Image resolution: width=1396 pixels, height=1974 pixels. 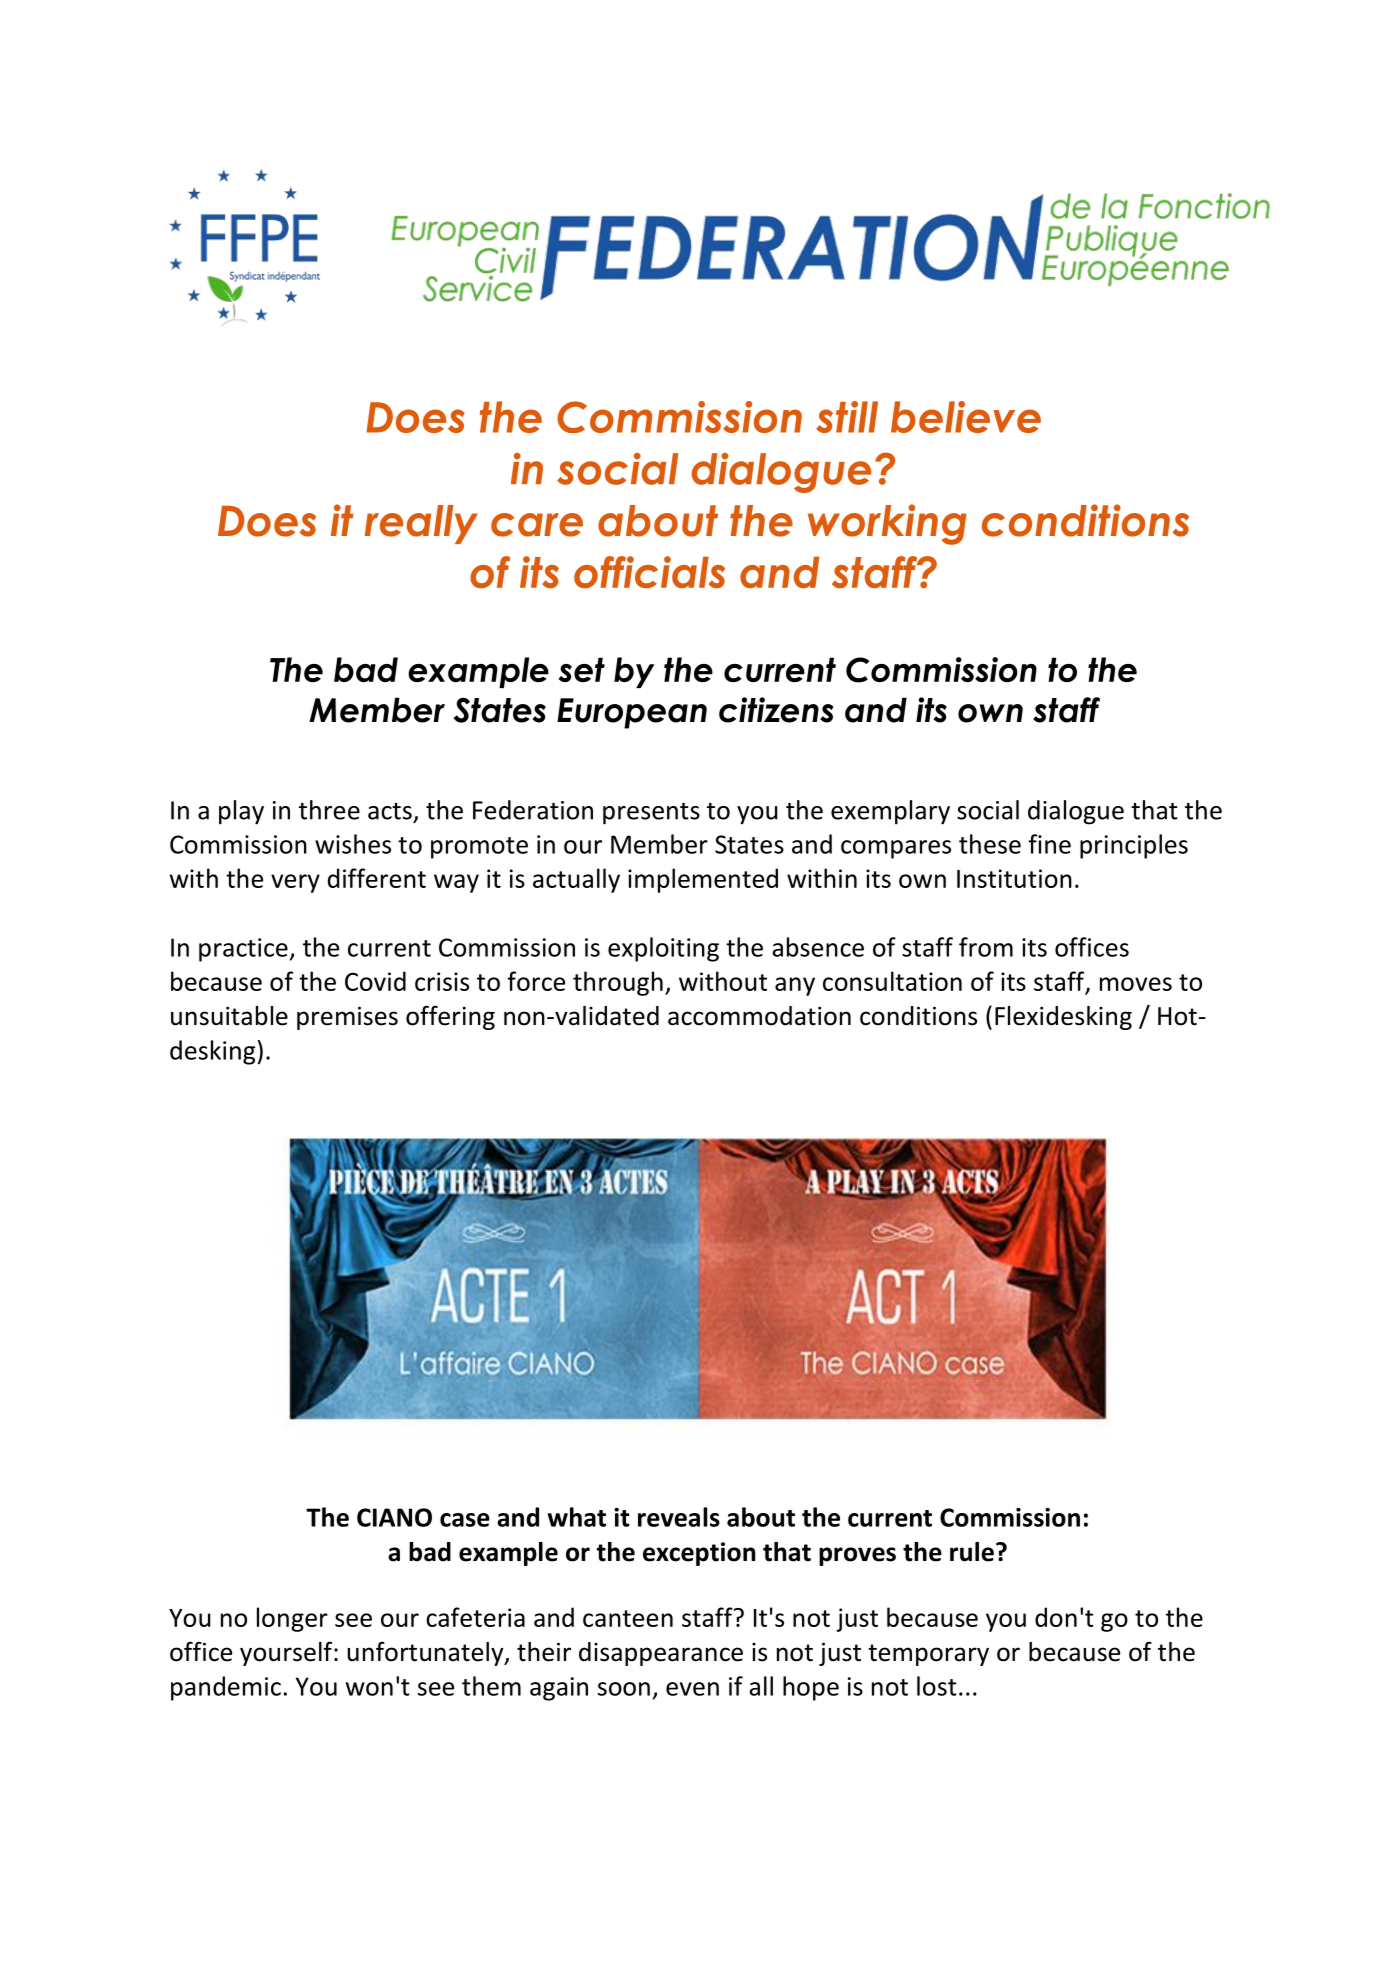 What do you see at coordinates (679, 1517) in the image?
I see `reveals` at bounding box center [679, 1517].
